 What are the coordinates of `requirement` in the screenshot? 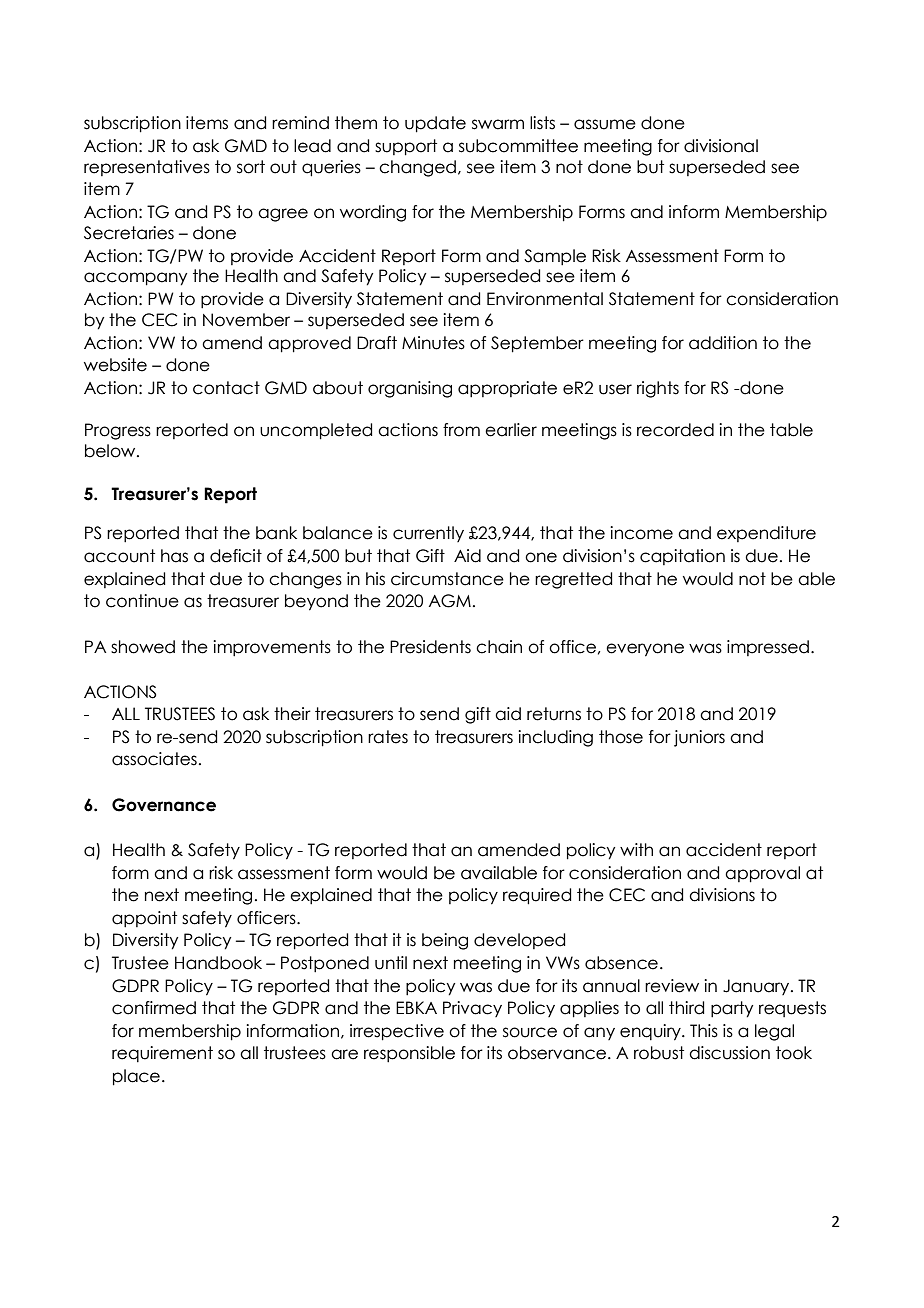 It's located at (162, 1054).
